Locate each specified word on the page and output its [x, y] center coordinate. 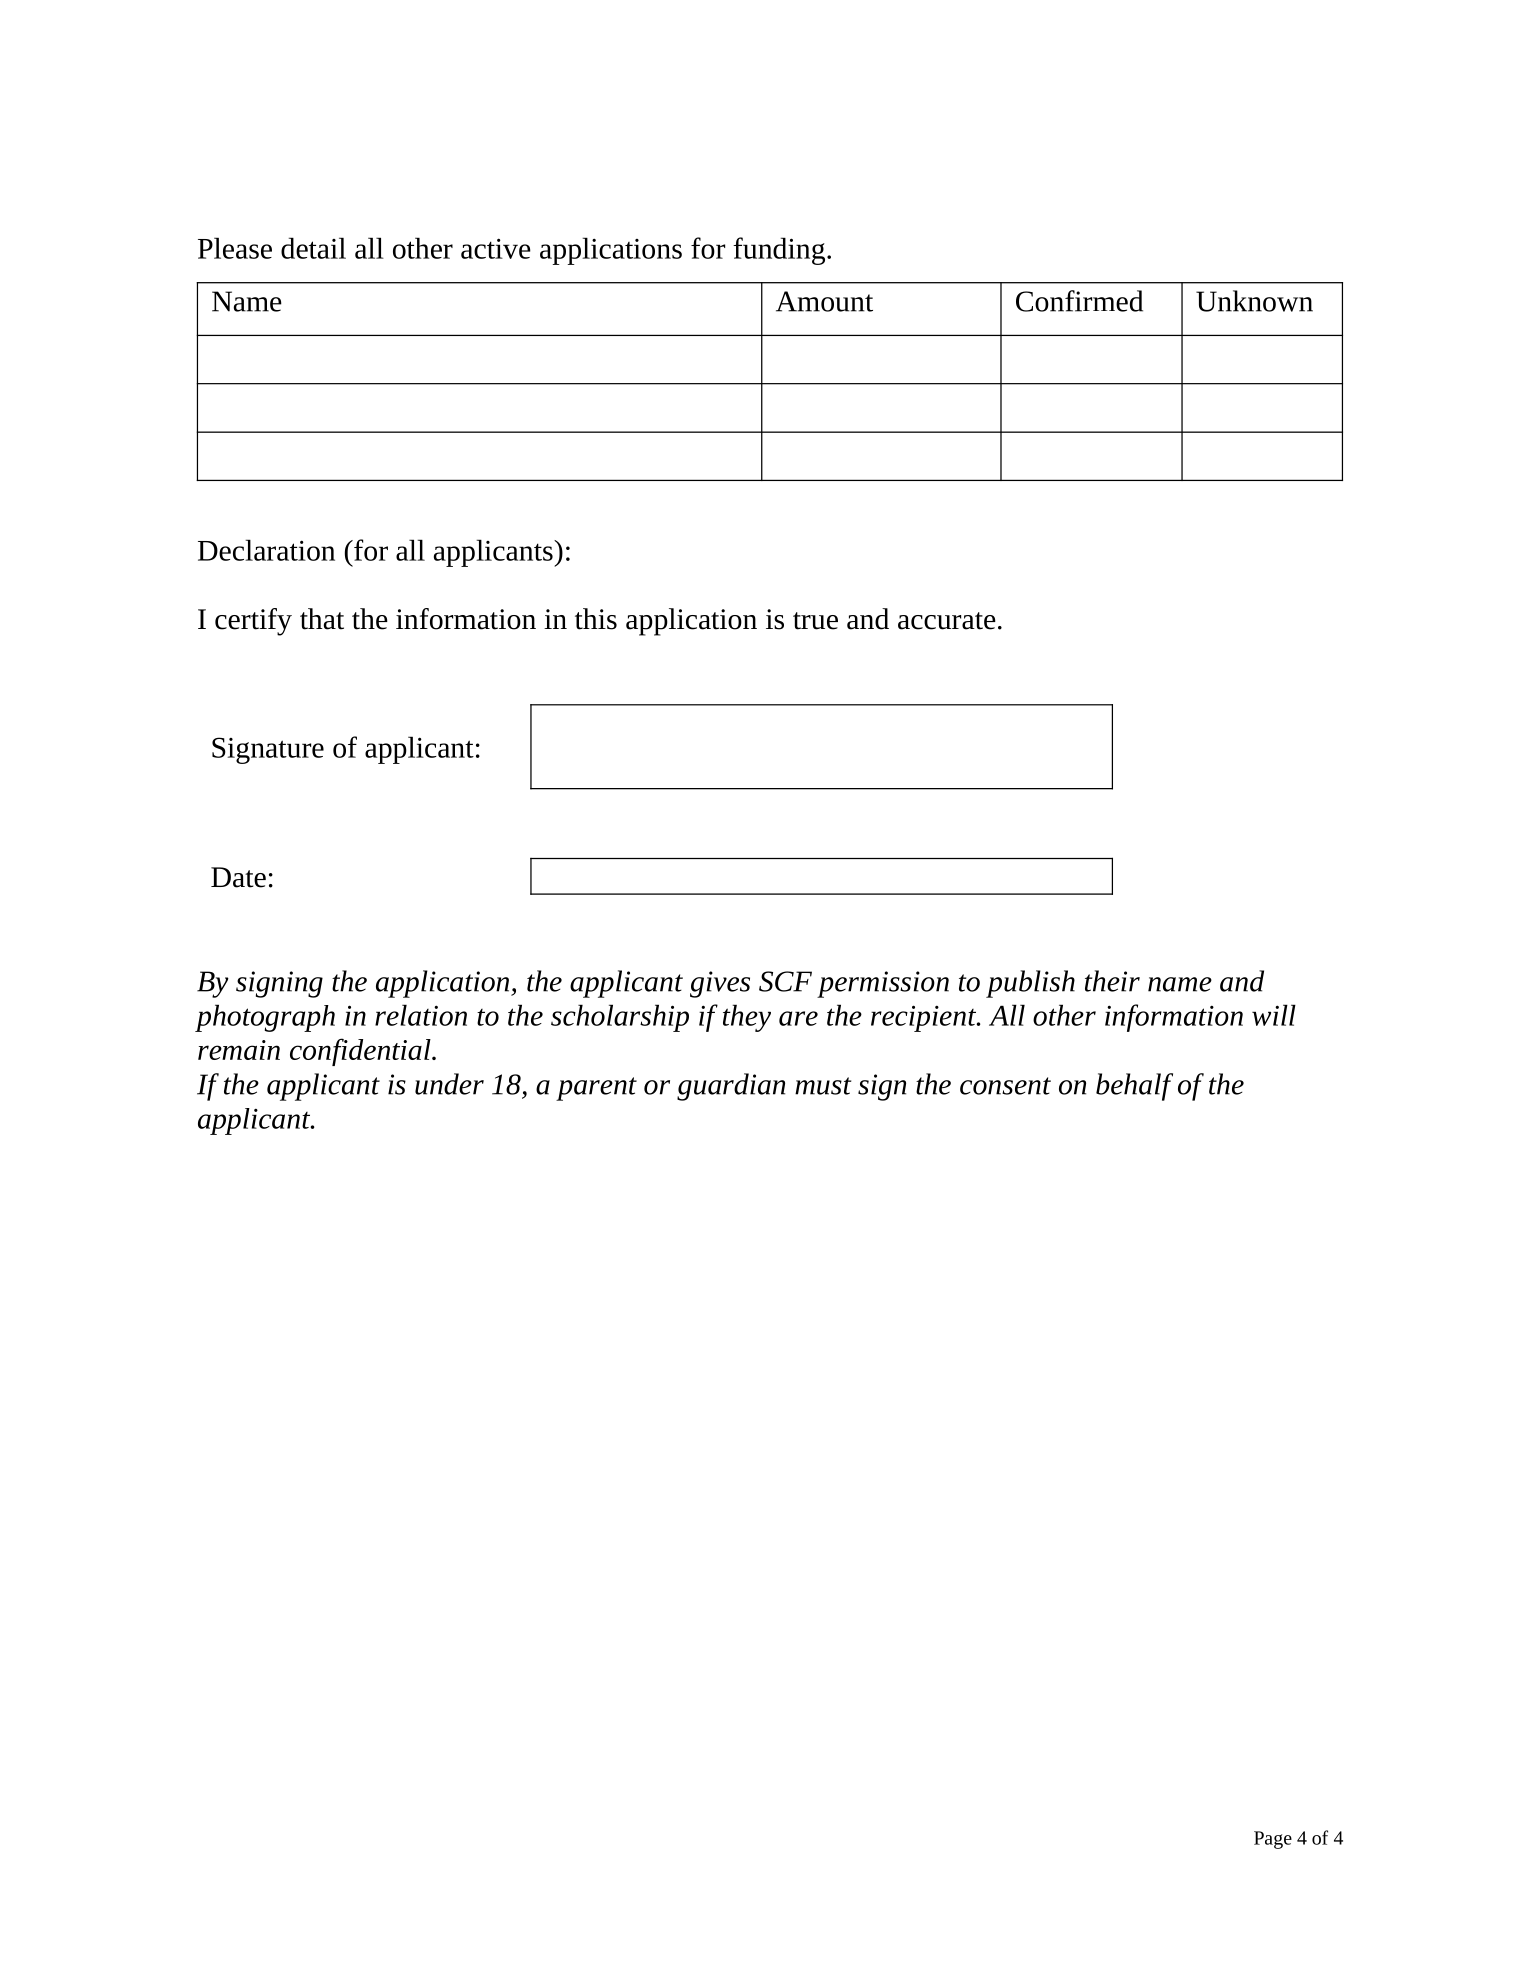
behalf [1134, 1087]
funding [779, 251]
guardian [731, 1087]
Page [1273, 1840]
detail [313, 248]
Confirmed [1079, 301]
